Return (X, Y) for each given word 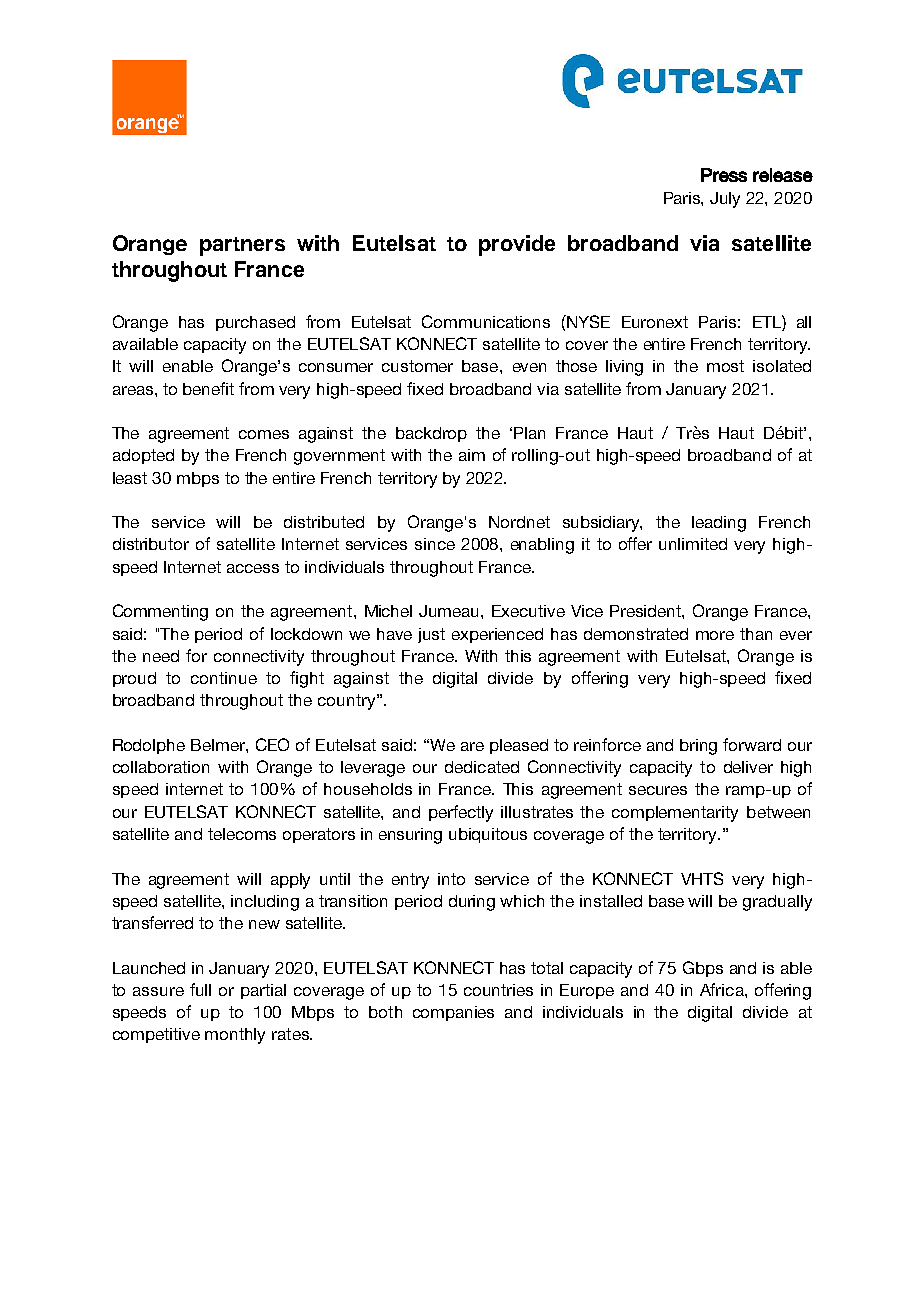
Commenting (160, 612)
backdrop (431, 434)
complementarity (675, 814)
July (725, 200)
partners (242, 246)
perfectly (461, 813)
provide (517, 245)
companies (453, 1013)
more (715, 635)
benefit (208, 388)
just (431, 635)
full (200, 989)
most (725, 366)
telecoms (242, 834)
